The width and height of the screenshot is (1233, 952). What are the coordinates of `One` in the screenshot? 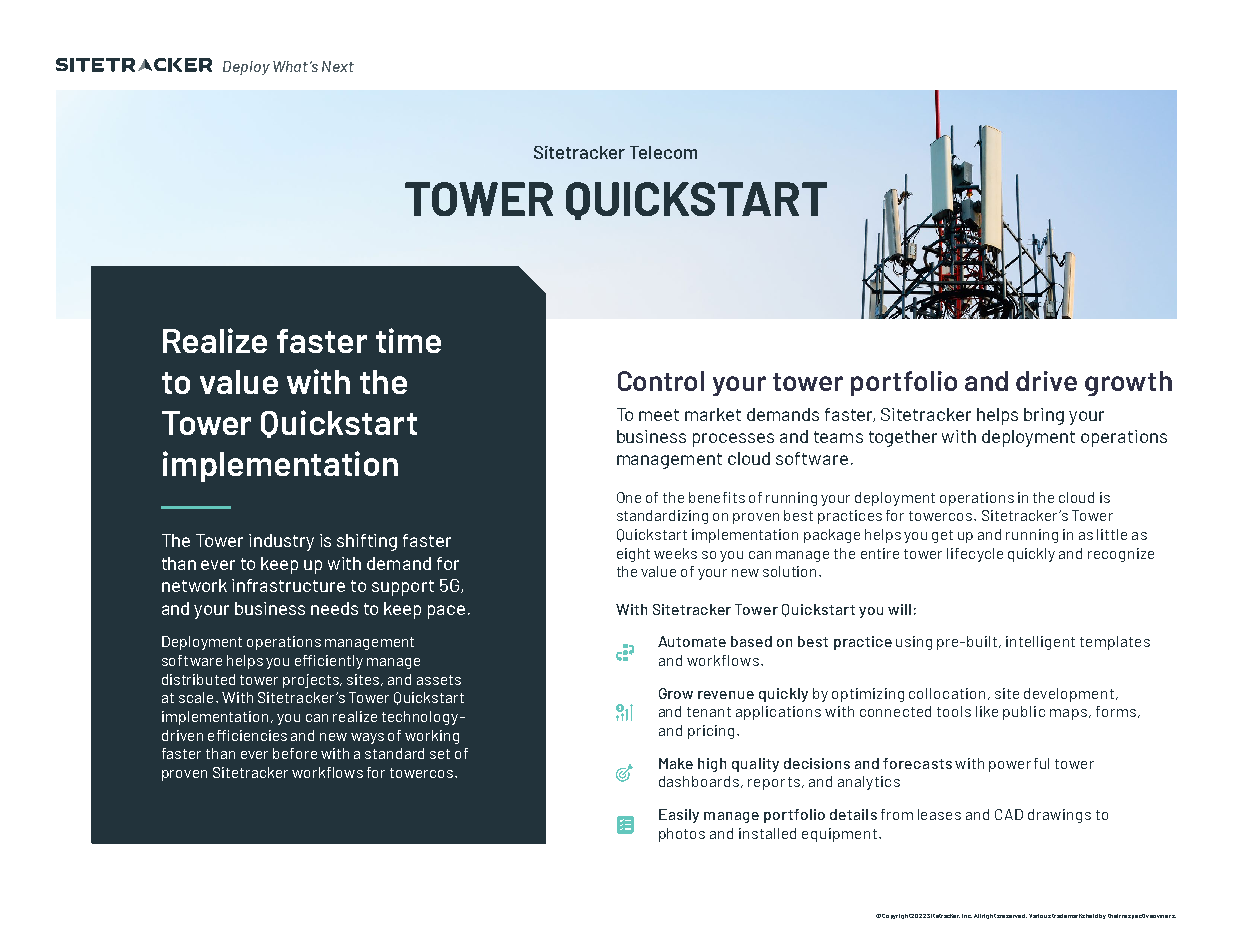 It's located at (629, 497).
